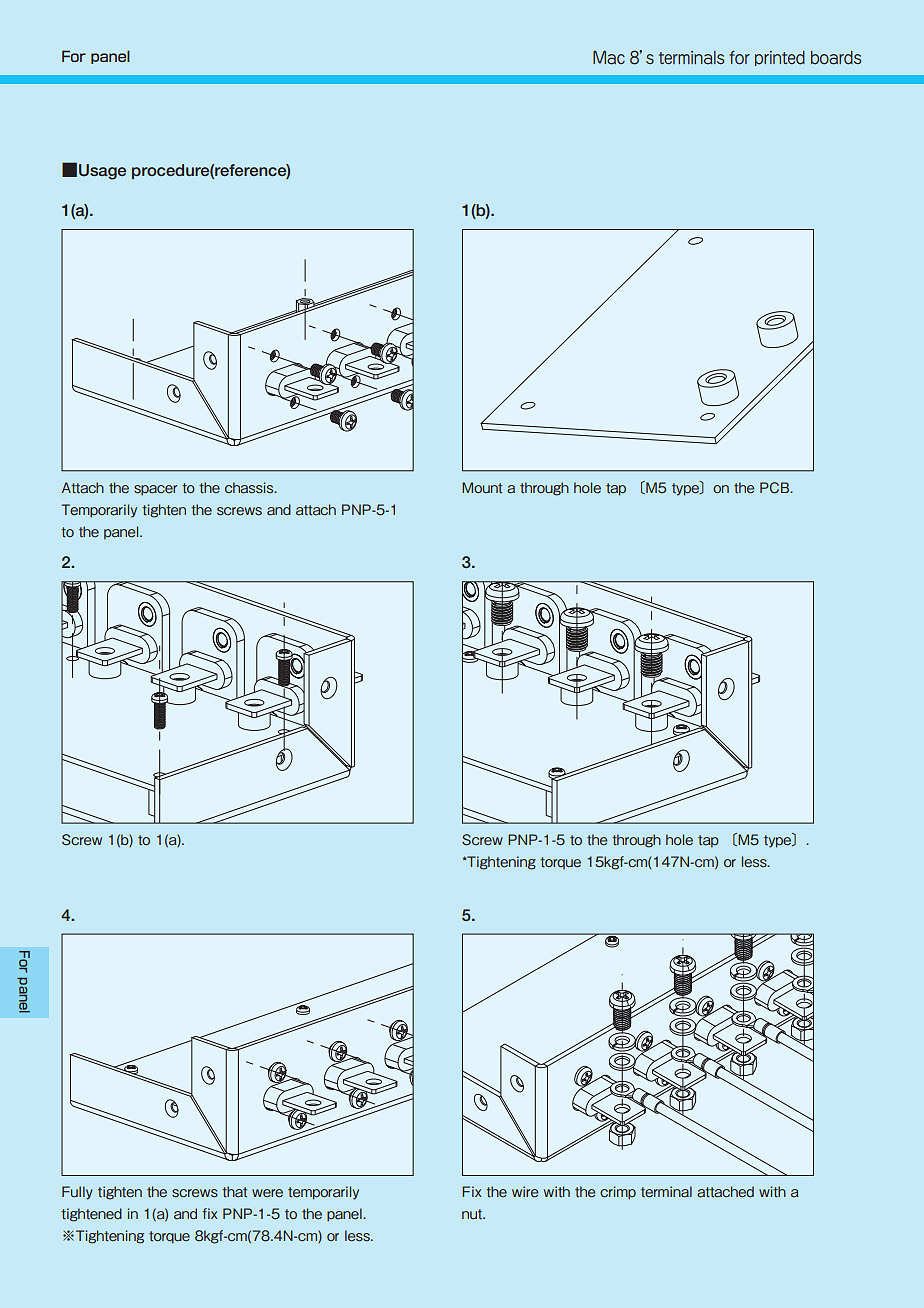 This screenshot has height=1308, width=924. What do you see at coordinates (250, 488) in the screenshot?
I see `chassis` at bounding box center [250, 488].
